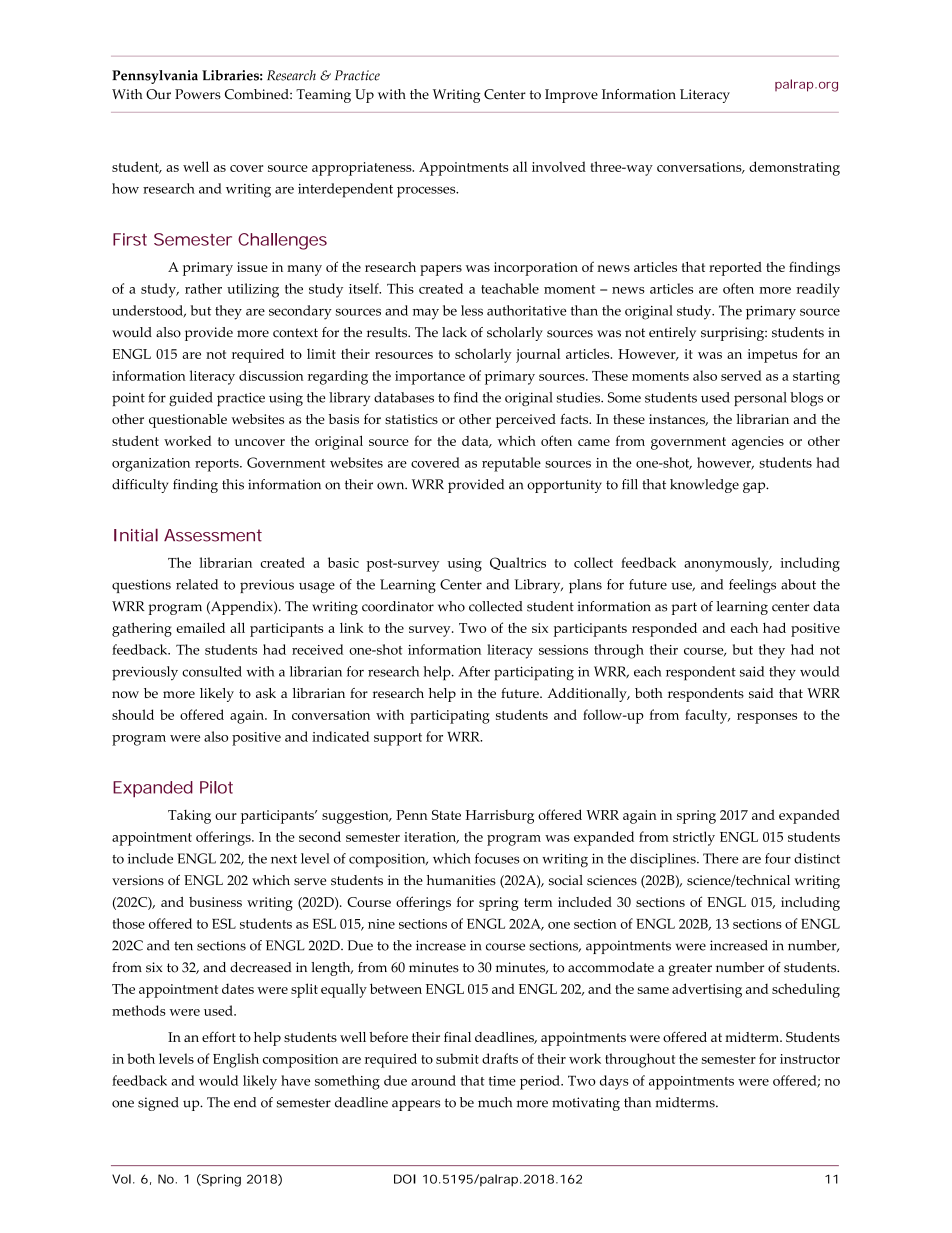 This screenshot has width=952, height=1233. I want to click on signed, so click(158, 1104).
